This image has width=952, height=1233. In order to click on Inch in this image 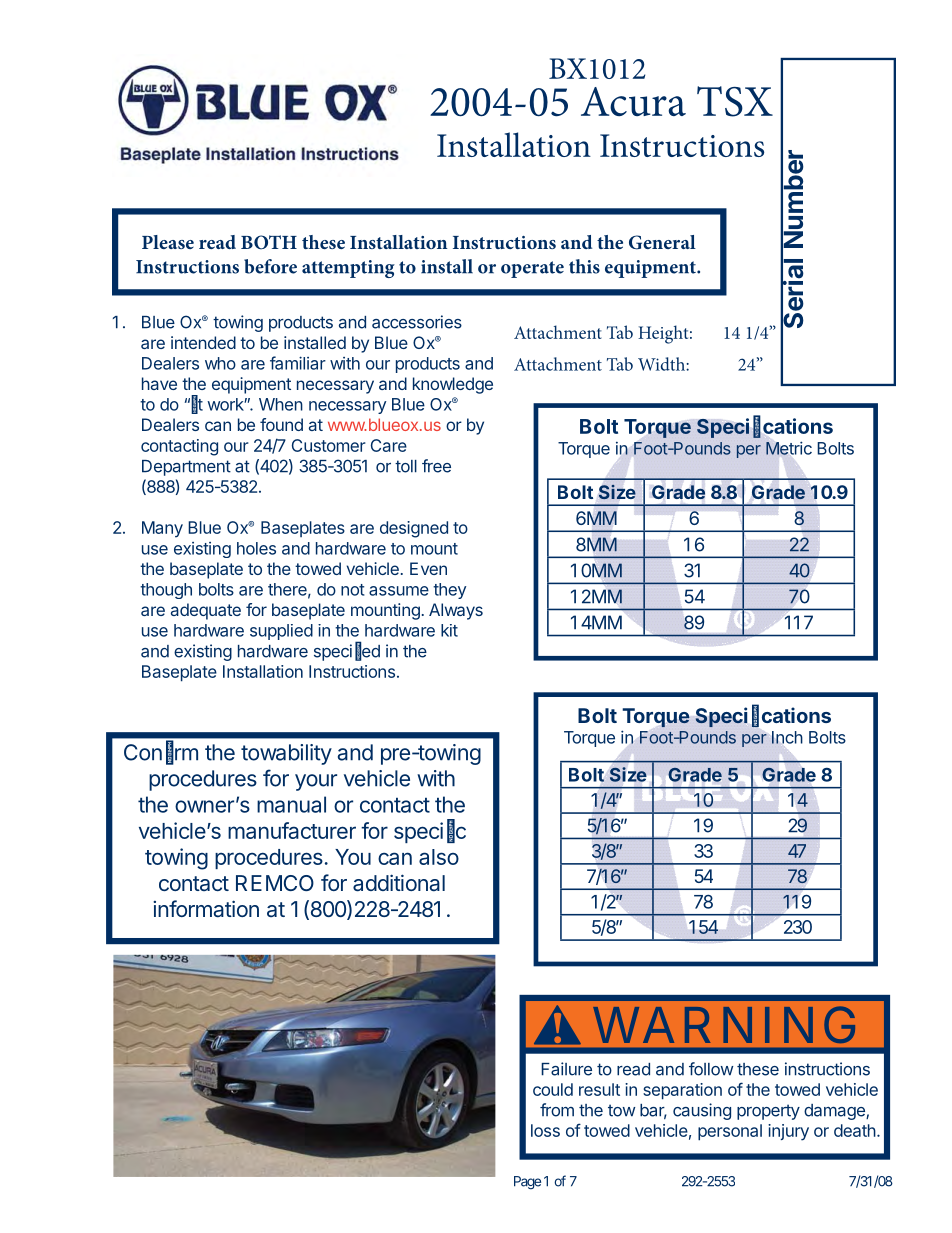, I will do `click(787, 737)`.
